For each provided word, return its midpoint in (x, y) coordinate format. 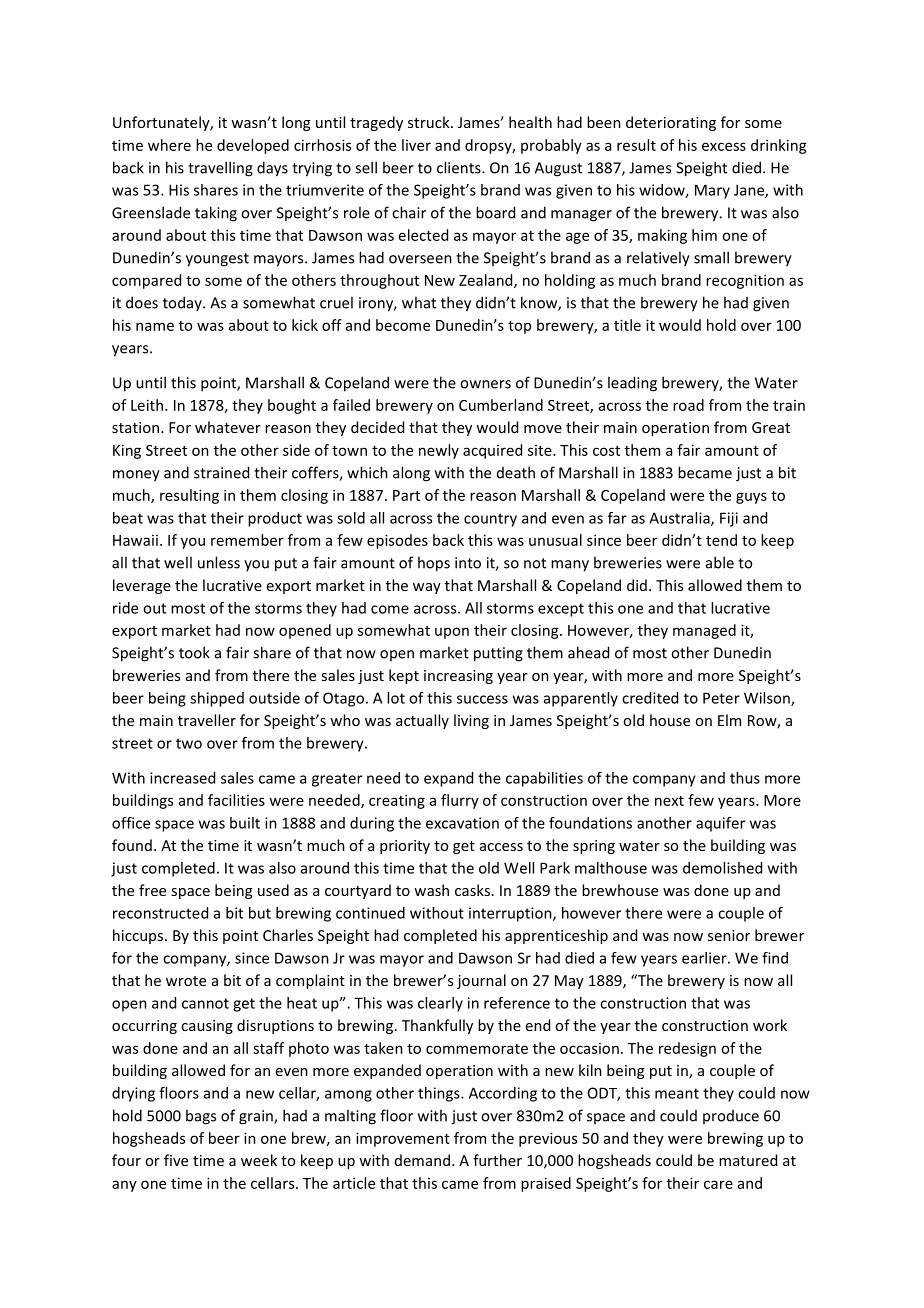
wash (431, 890)
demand (422, 1160)
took (194, 652)
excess (724, 146)
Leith (148, 405)
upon (452, 633)
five (176, 1160)
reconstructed (160, 913)
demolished (722, 868)
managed (704, 631)
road (688, 405)
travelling (220, 169)
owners (485, 384)
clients (460, 167)
